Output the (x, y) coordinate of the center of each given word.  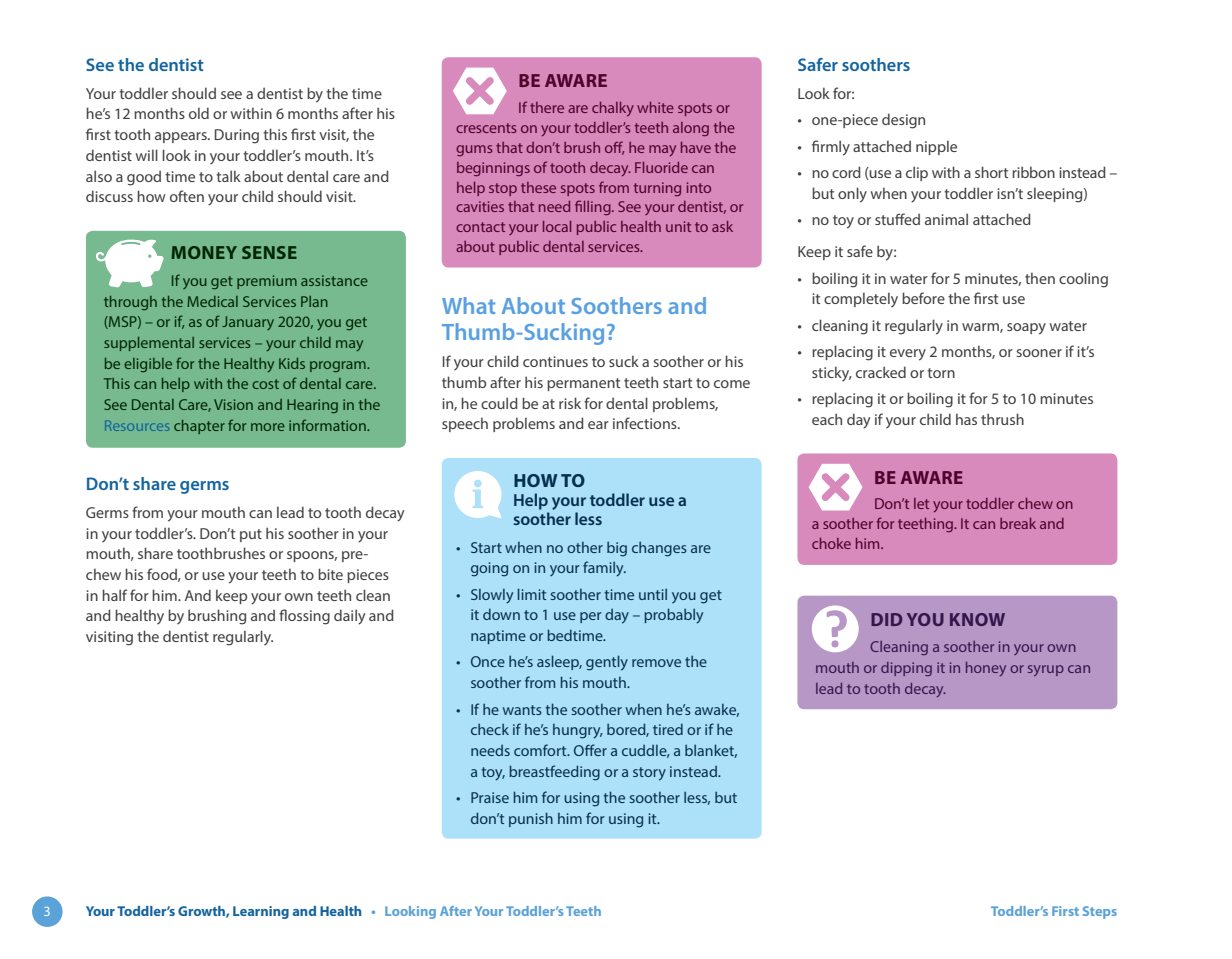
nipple (936, 147)
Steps (1100, 912)
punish (531, 819)
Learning (261, 912)
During (237, 136)
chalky (613, 109)
